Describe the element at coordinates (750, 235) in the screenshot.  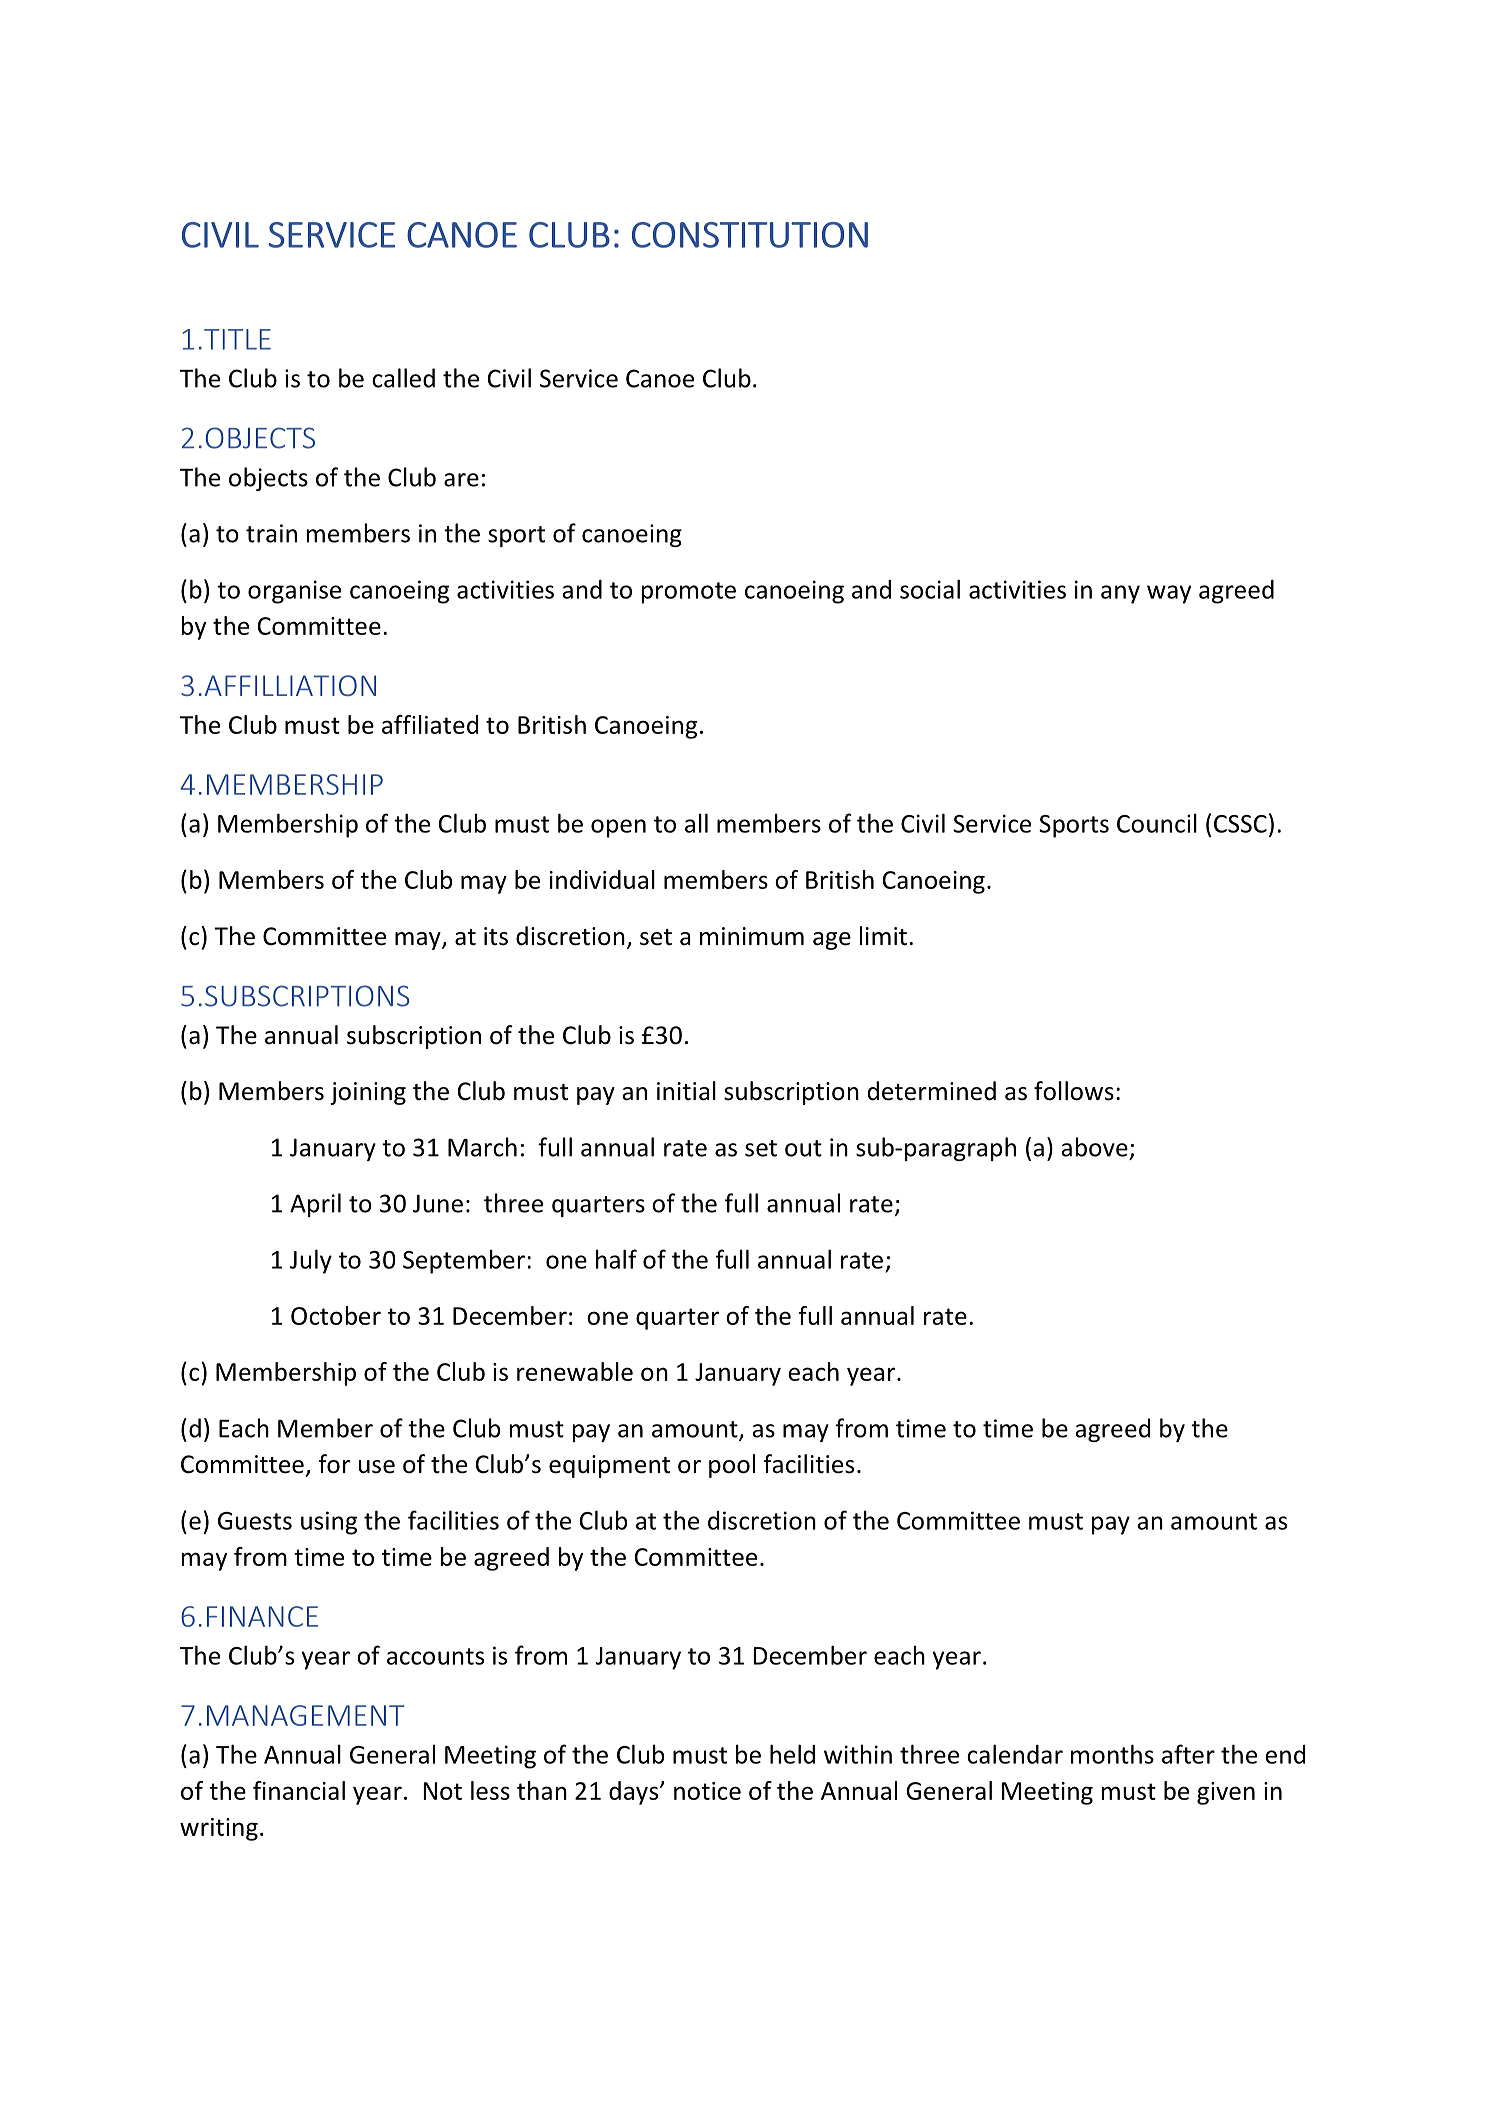
I see `CONSTITUTION` at that location.
